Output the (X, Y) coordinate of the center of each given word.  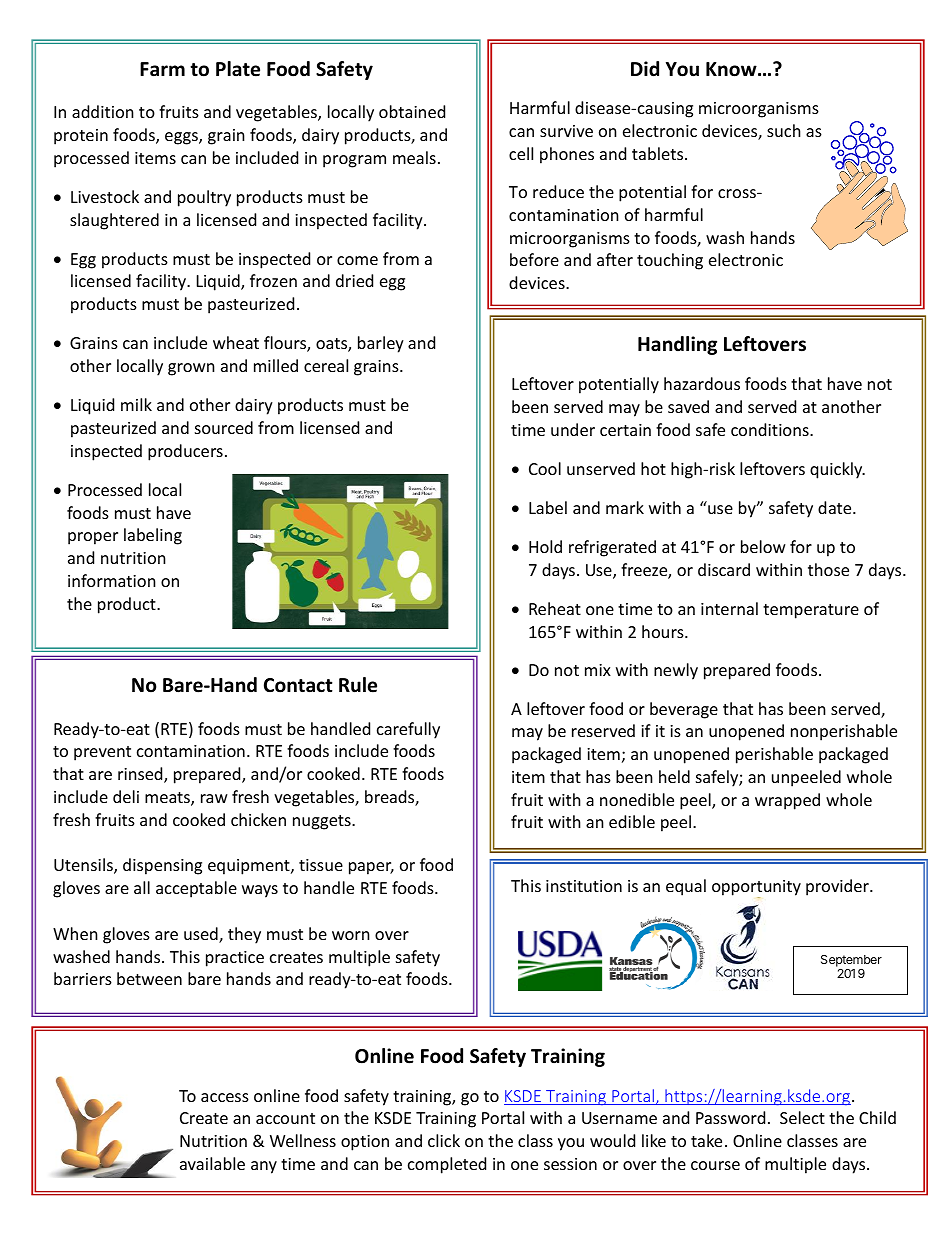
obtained (412, 111)
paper (371, 868)
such (784, 130)
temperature (811, 611)
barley (381, 344)
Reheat (555, 608)
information (112, 580)
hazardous (702, 383)
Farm (162, 69)
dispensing (162, 866)
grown (191, 369)
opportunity (756, 889)
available (212, 1163)
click (444, 1140)
